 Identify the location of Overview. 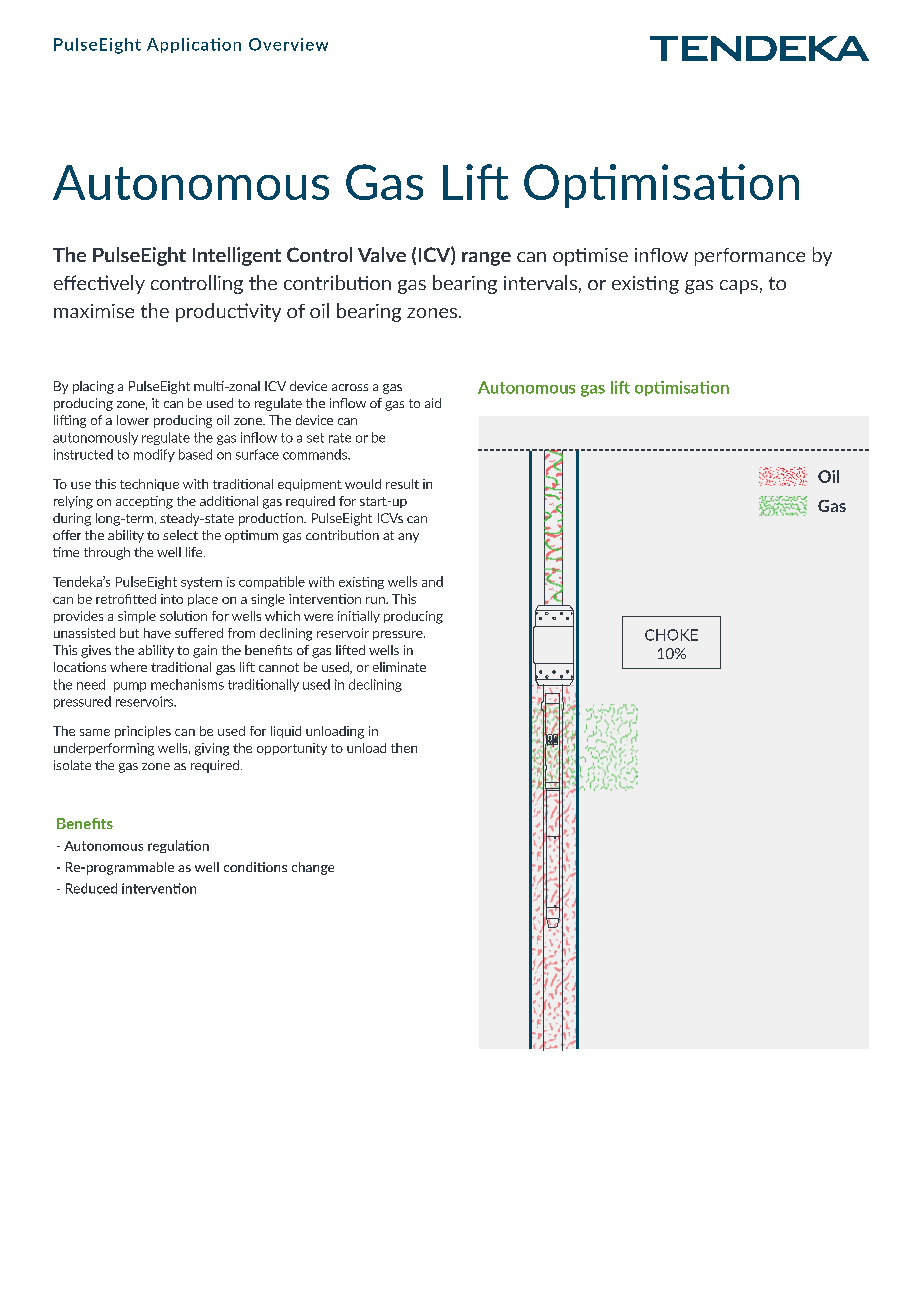
(288, 44).
